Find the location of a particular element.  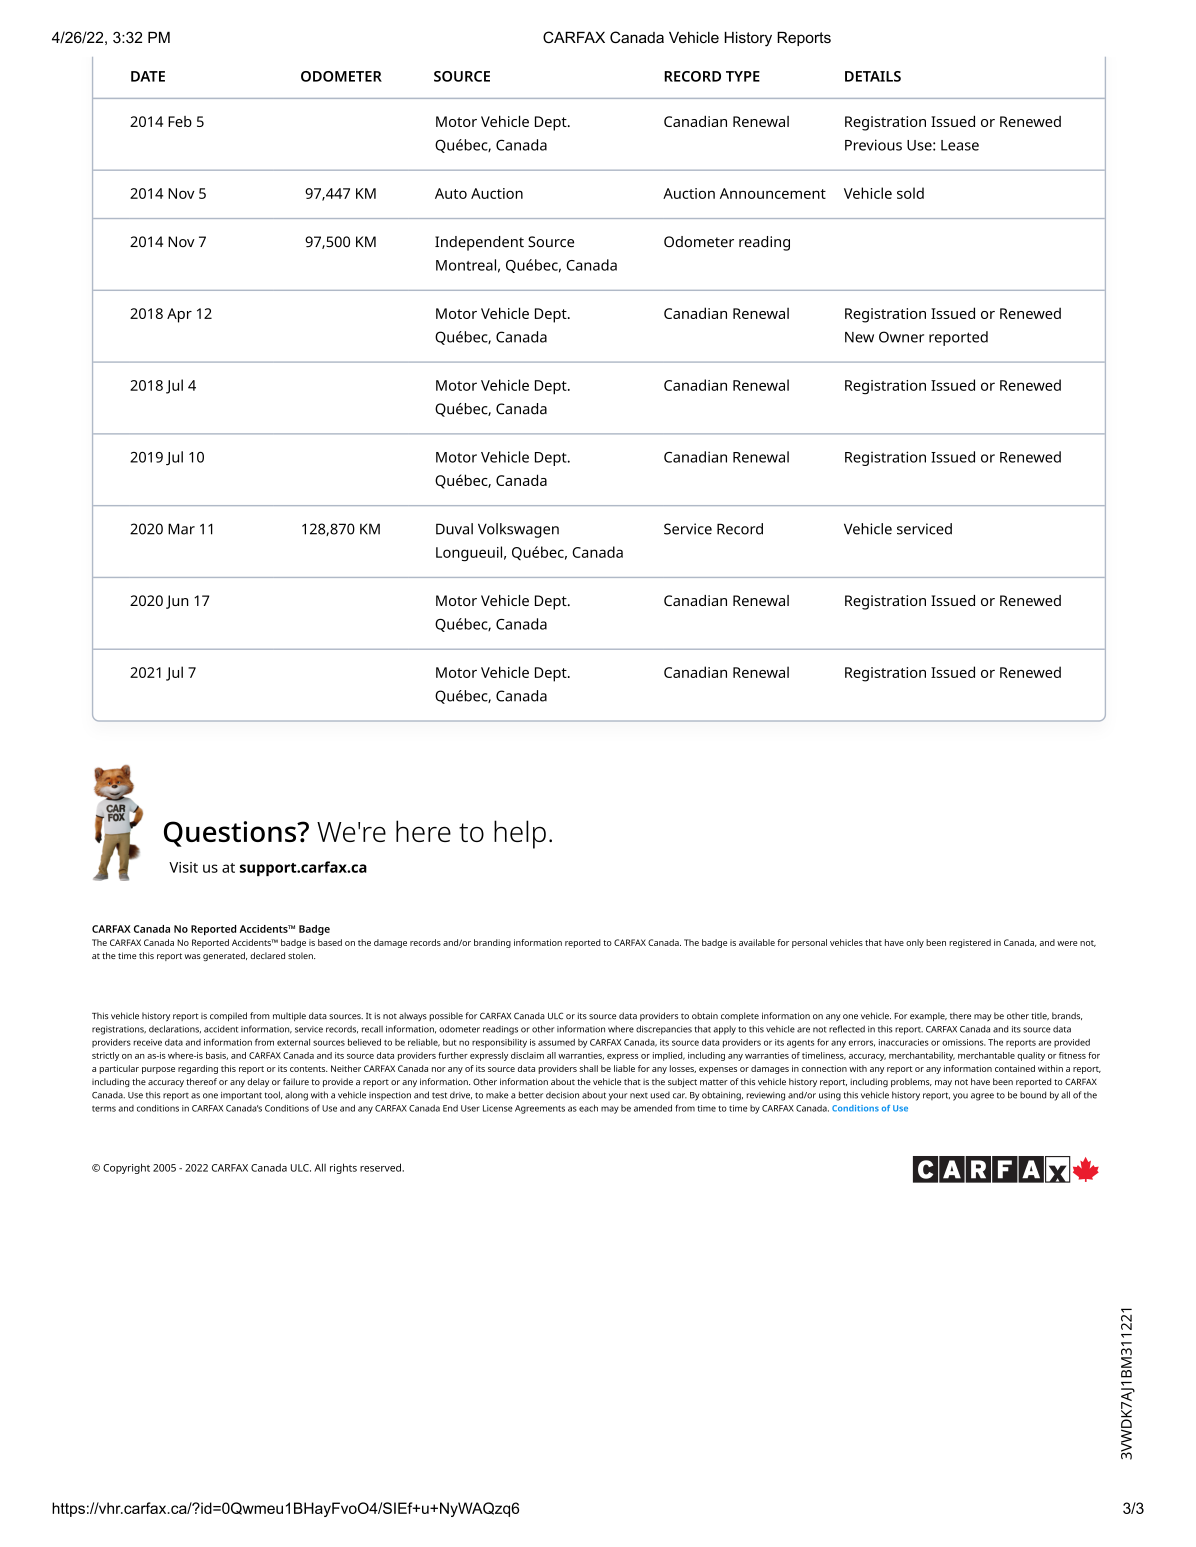

problems is located at coordinates (911, 1082).
